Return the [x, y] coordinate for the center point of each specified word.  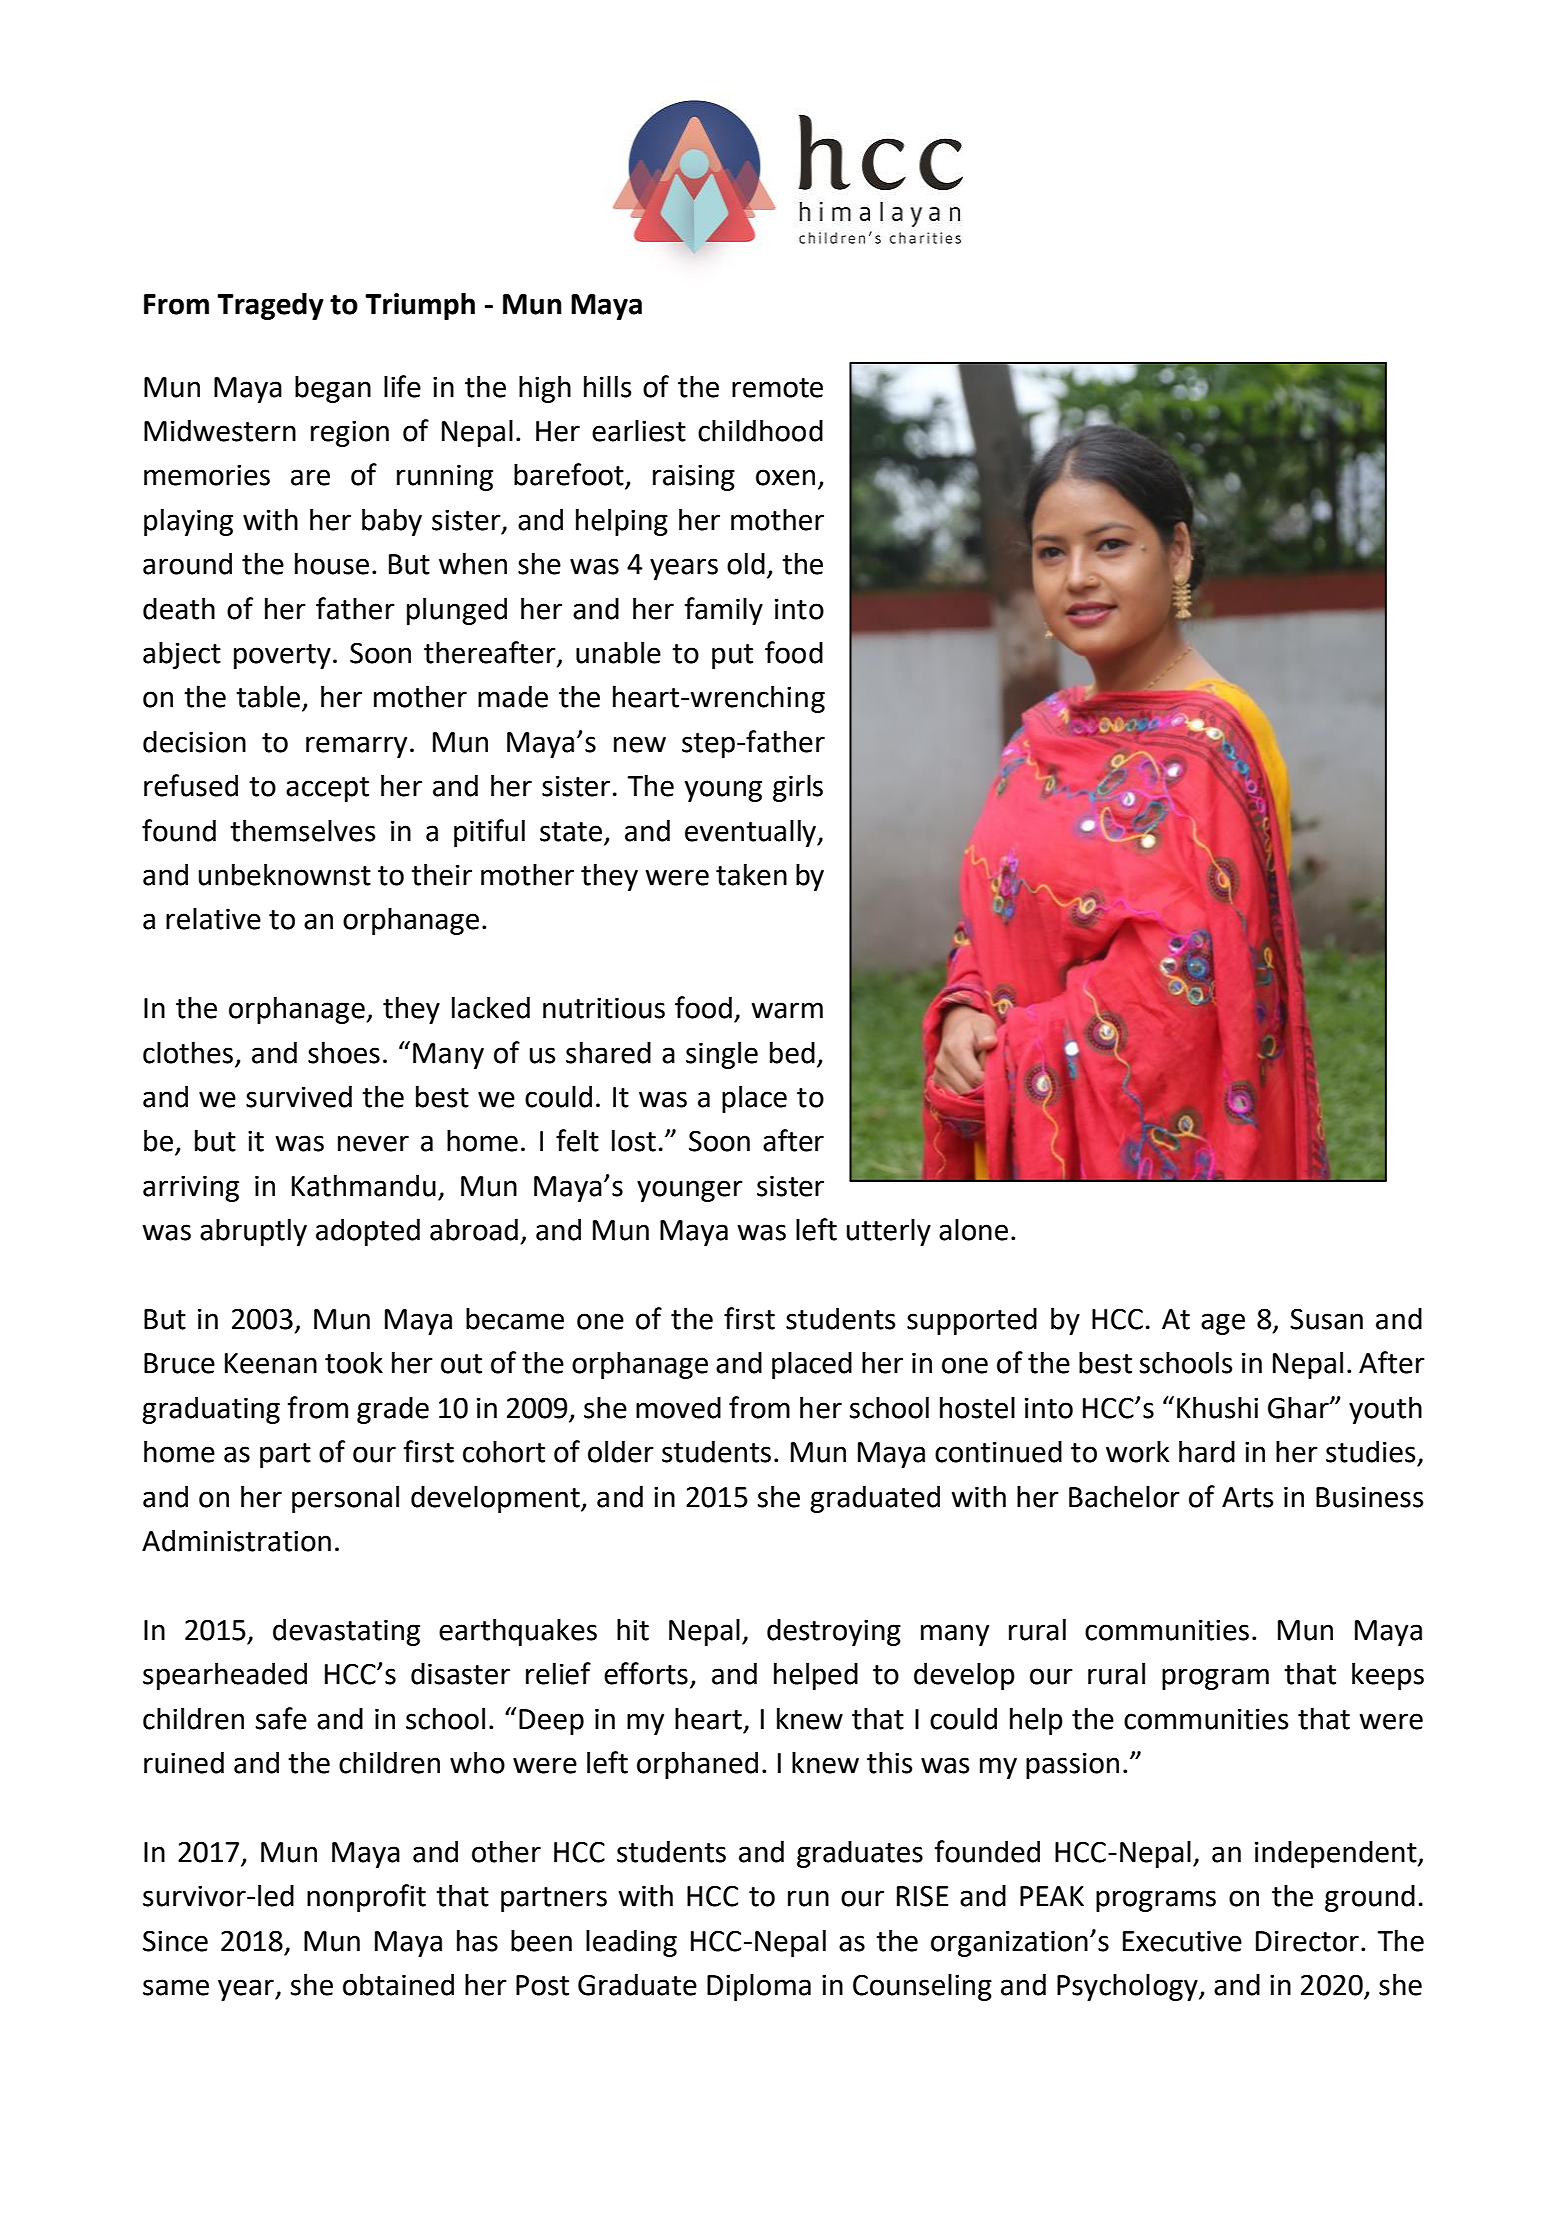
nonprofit [366, 1898]
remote [777, 388]
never [373, 1143]
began [333, 389]
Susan [1326, 1319]
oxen [785, 477]
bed [792, 1052]
